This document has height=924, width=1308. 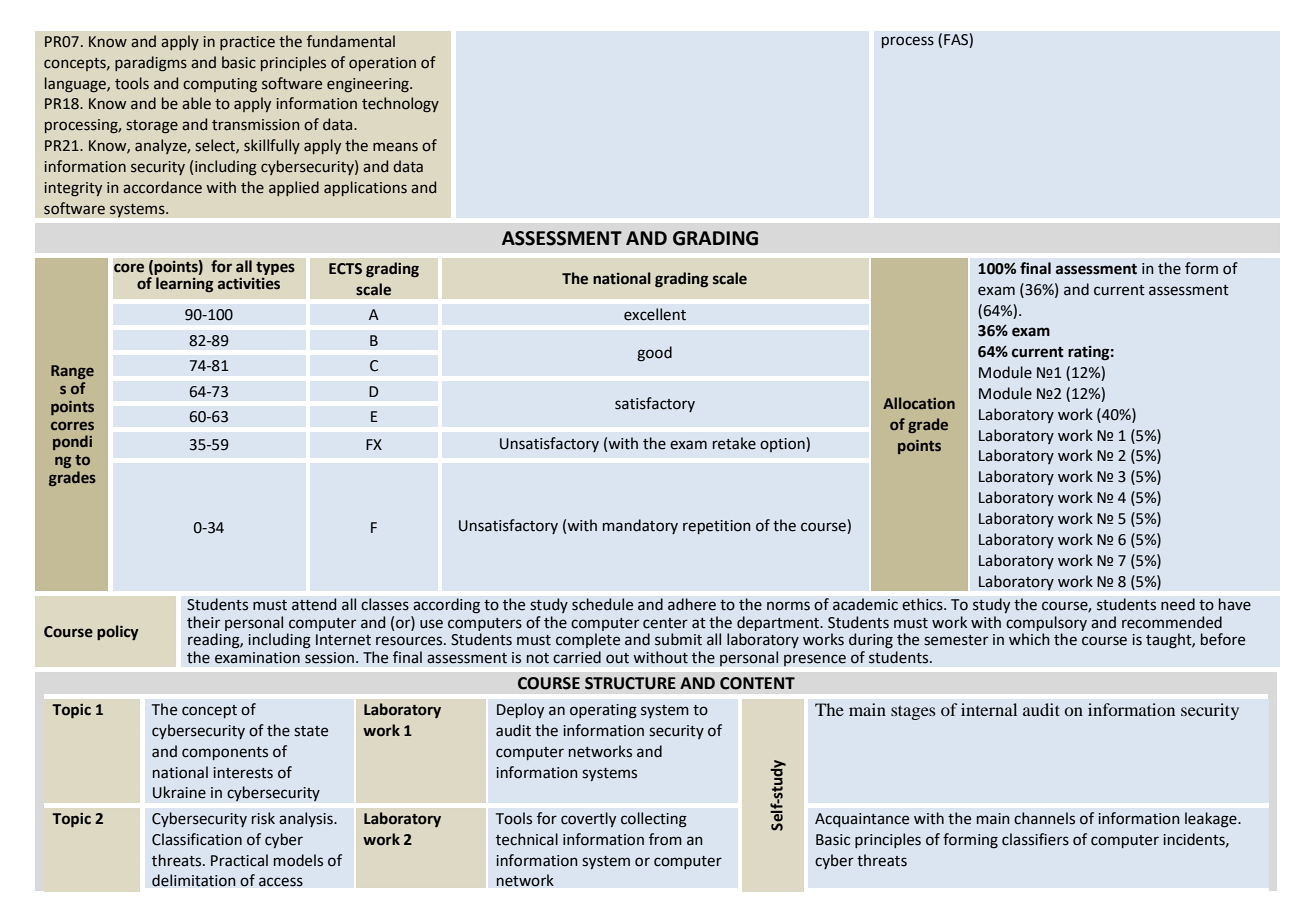 I want to click on technology, so click(x=400, y=104).
